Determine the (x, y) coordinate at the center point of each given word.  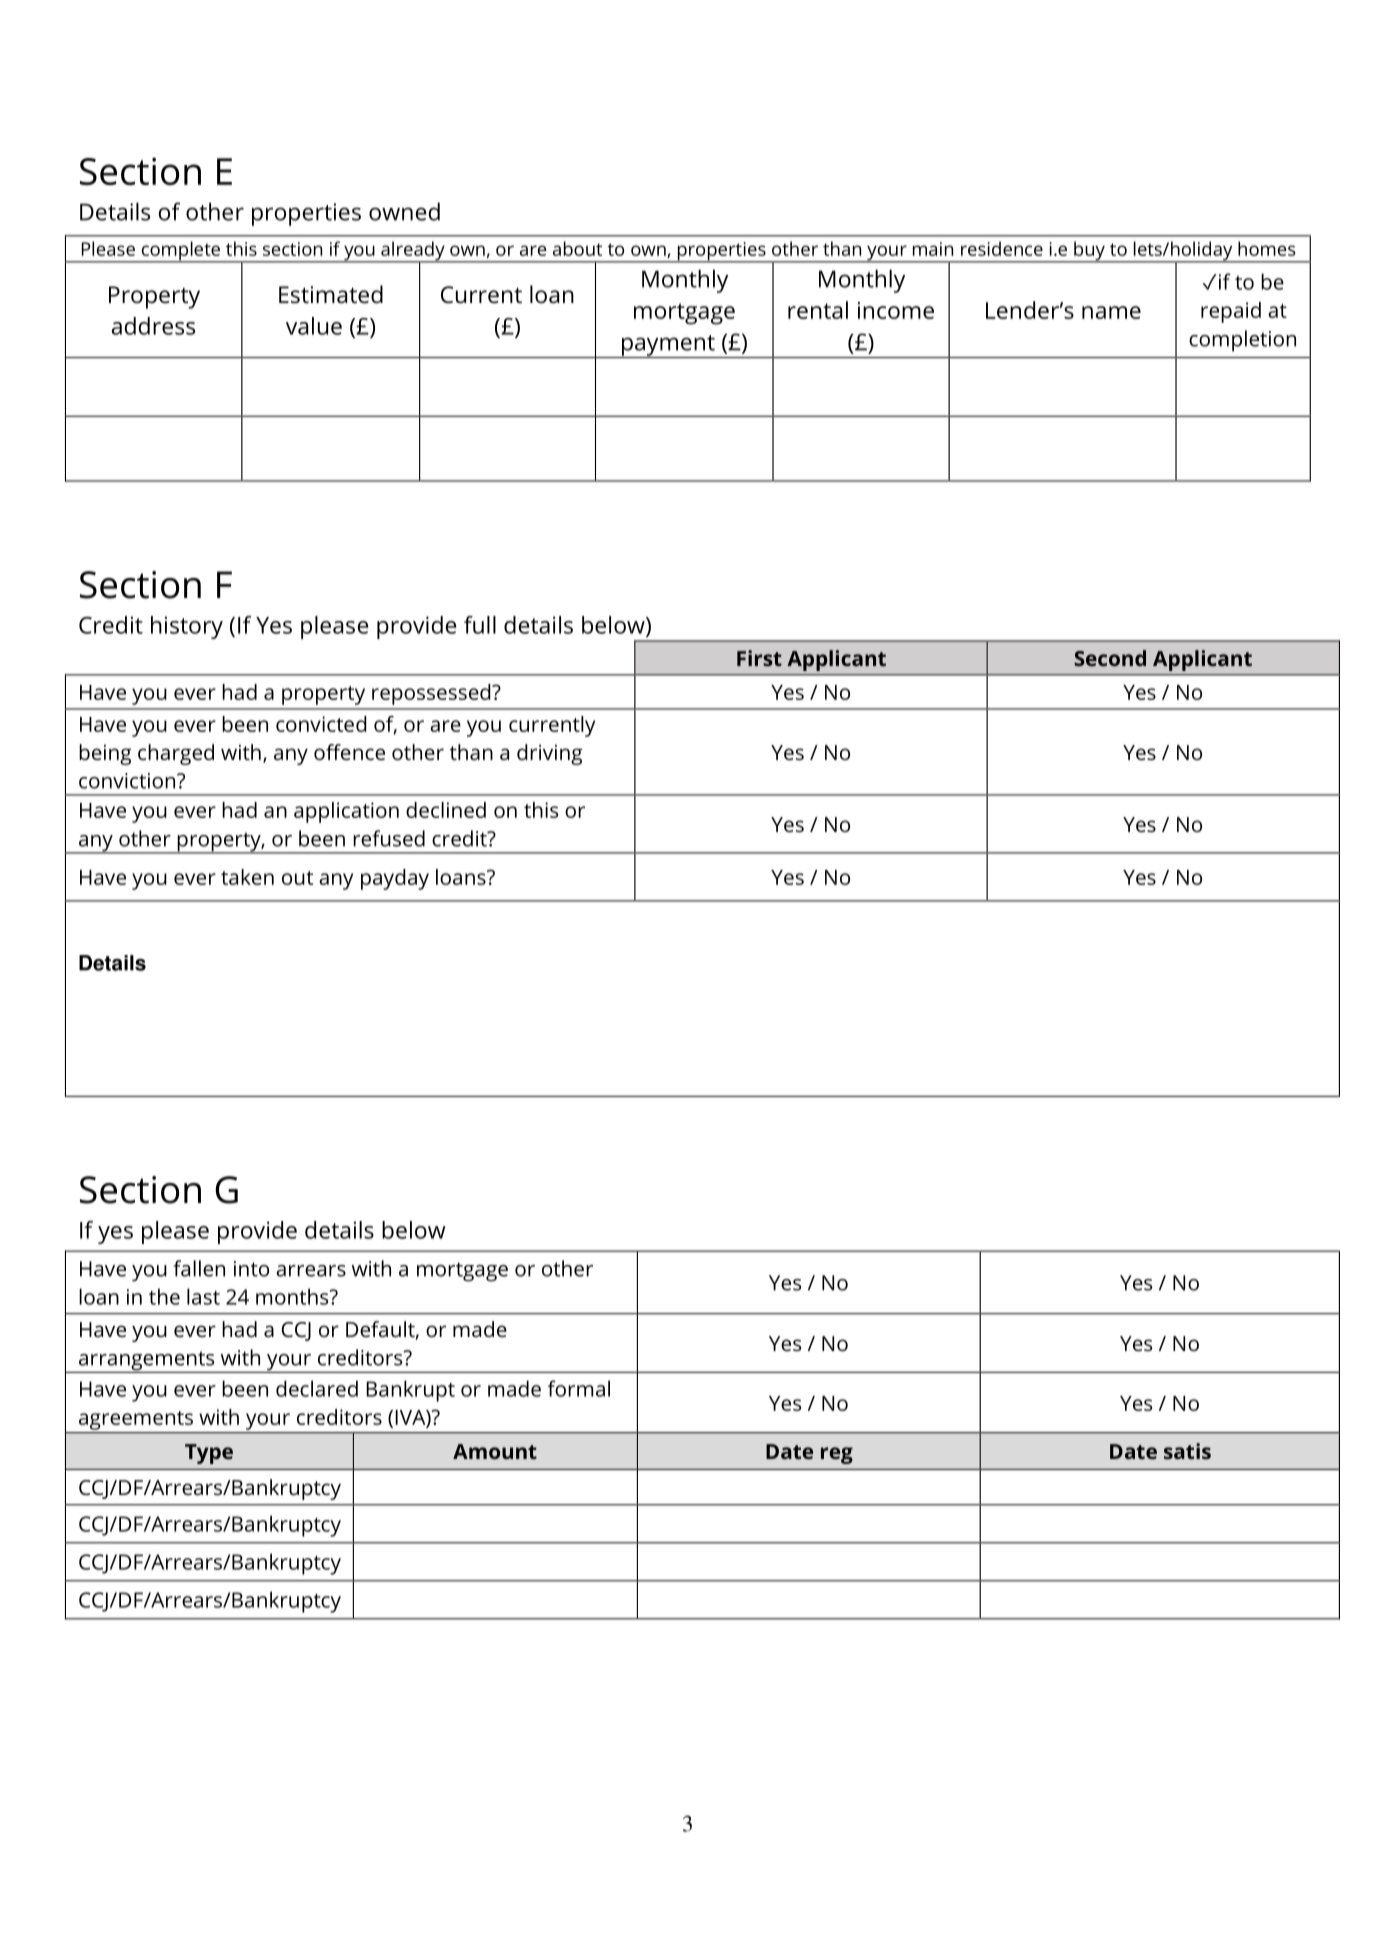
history (187, 627)
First (759, 658)
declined (446, 810)
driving (549, 754)
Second (1110, 658)
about (577, 248)
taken (247, 877)
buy (1089, 252)
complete (180, 252)
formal (579, 1388)
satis (1187, 1451)
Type (209, 1454)
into (251, 1269)
